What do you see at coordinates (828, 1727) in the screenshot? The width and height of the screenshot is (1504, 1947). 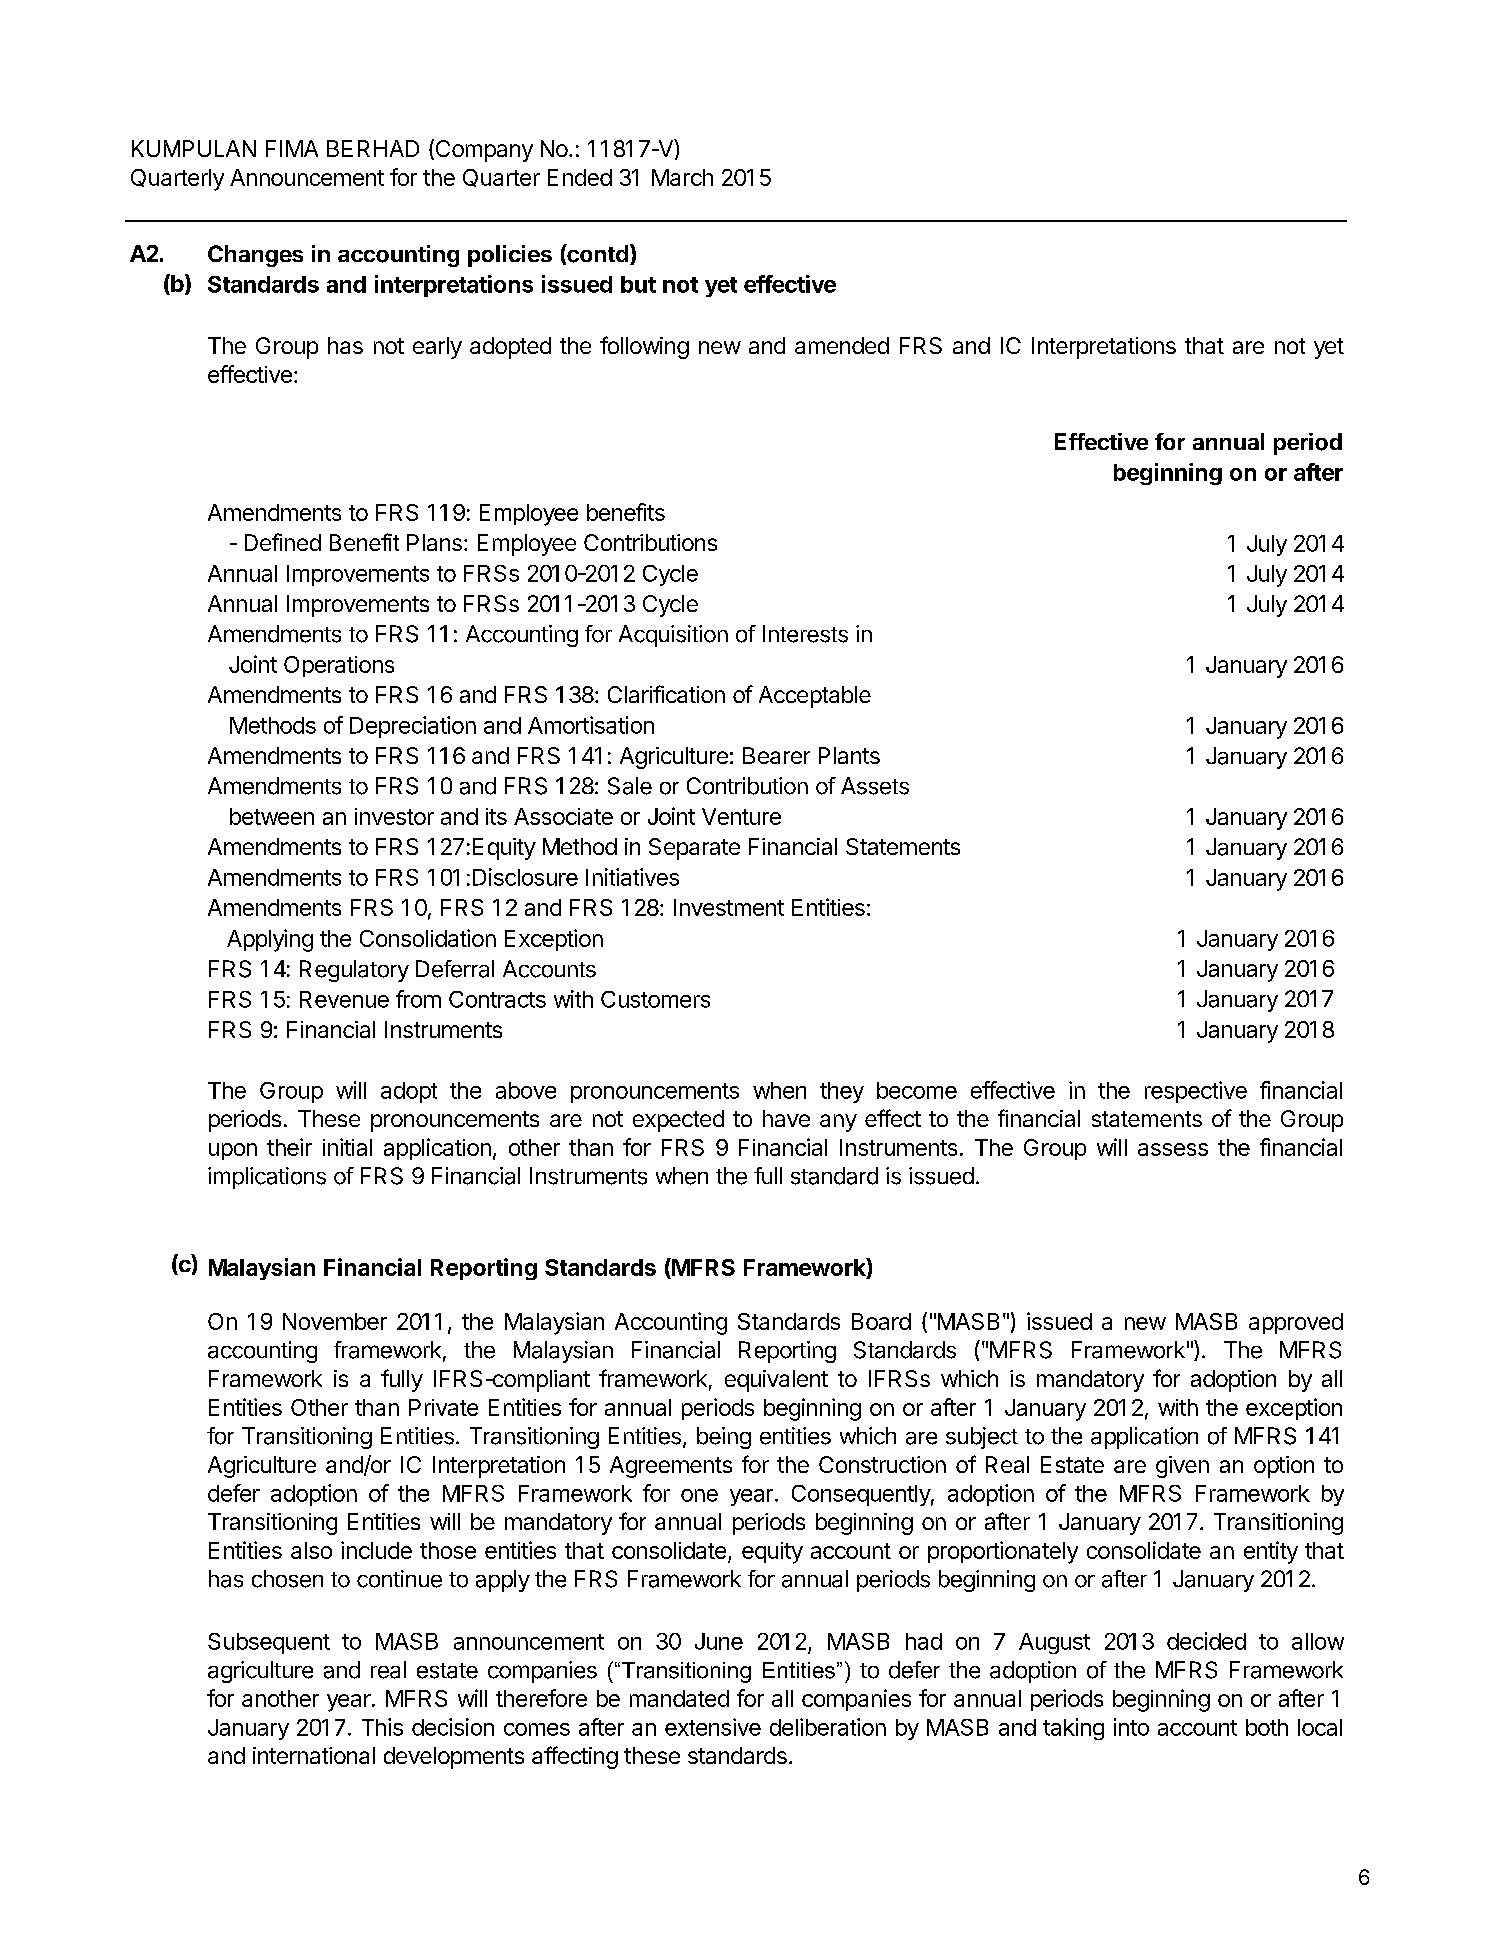 I see `deliberation` at bounding box center [828, 1727].
